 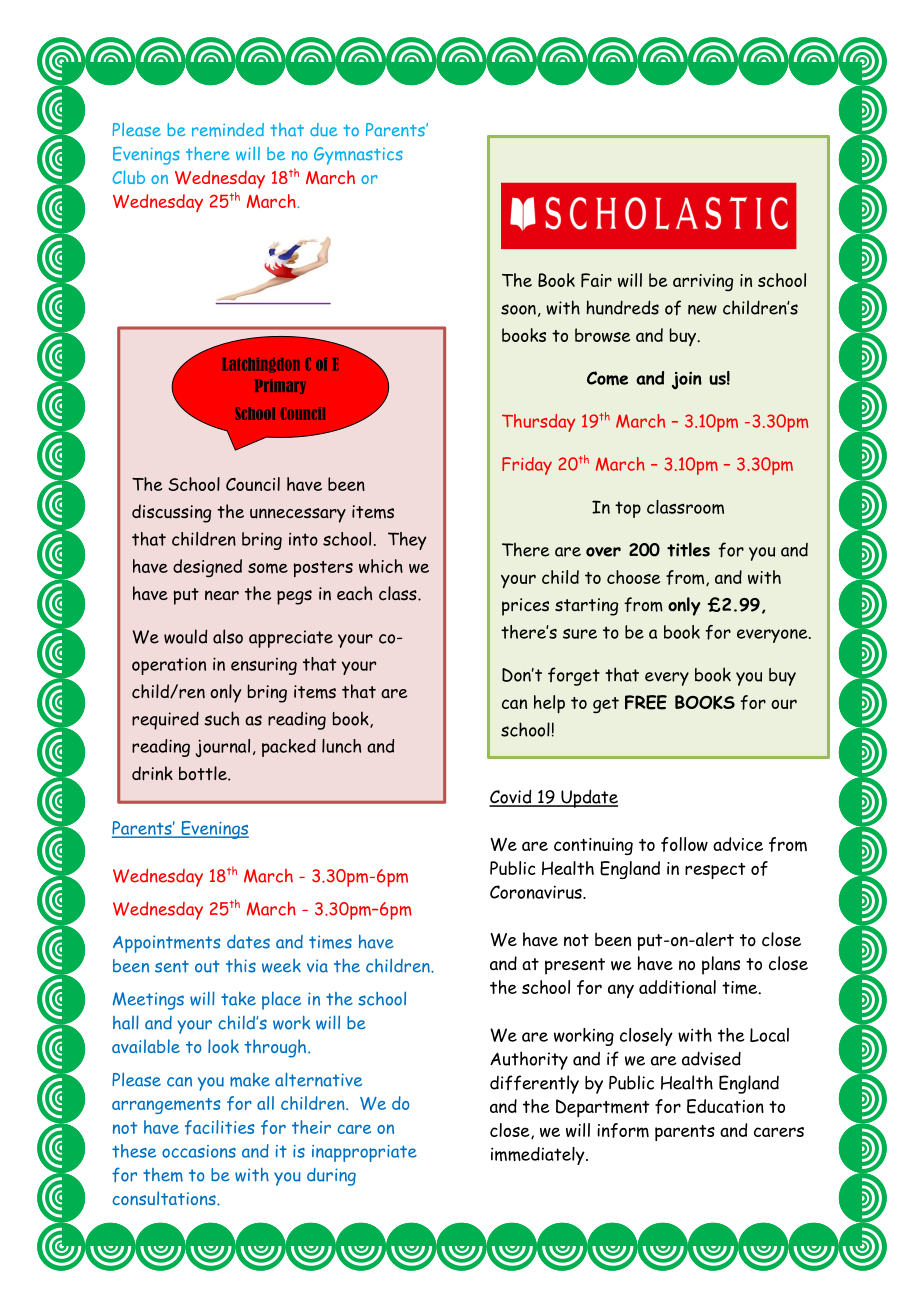 I want to click on inappropriate, so click(x=364, y=1153).
